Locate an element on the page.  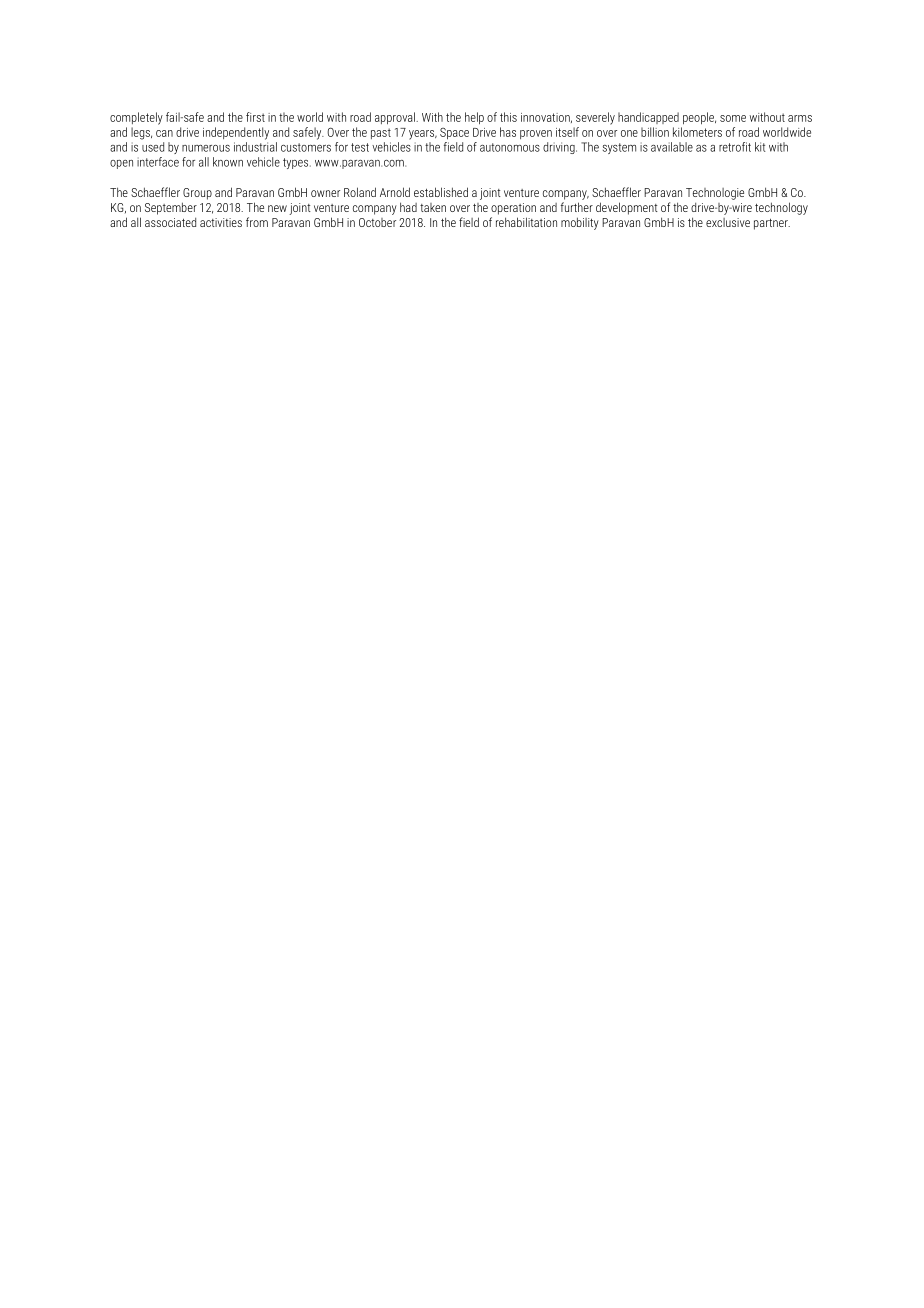
help is located at coordinates (474, 118).
